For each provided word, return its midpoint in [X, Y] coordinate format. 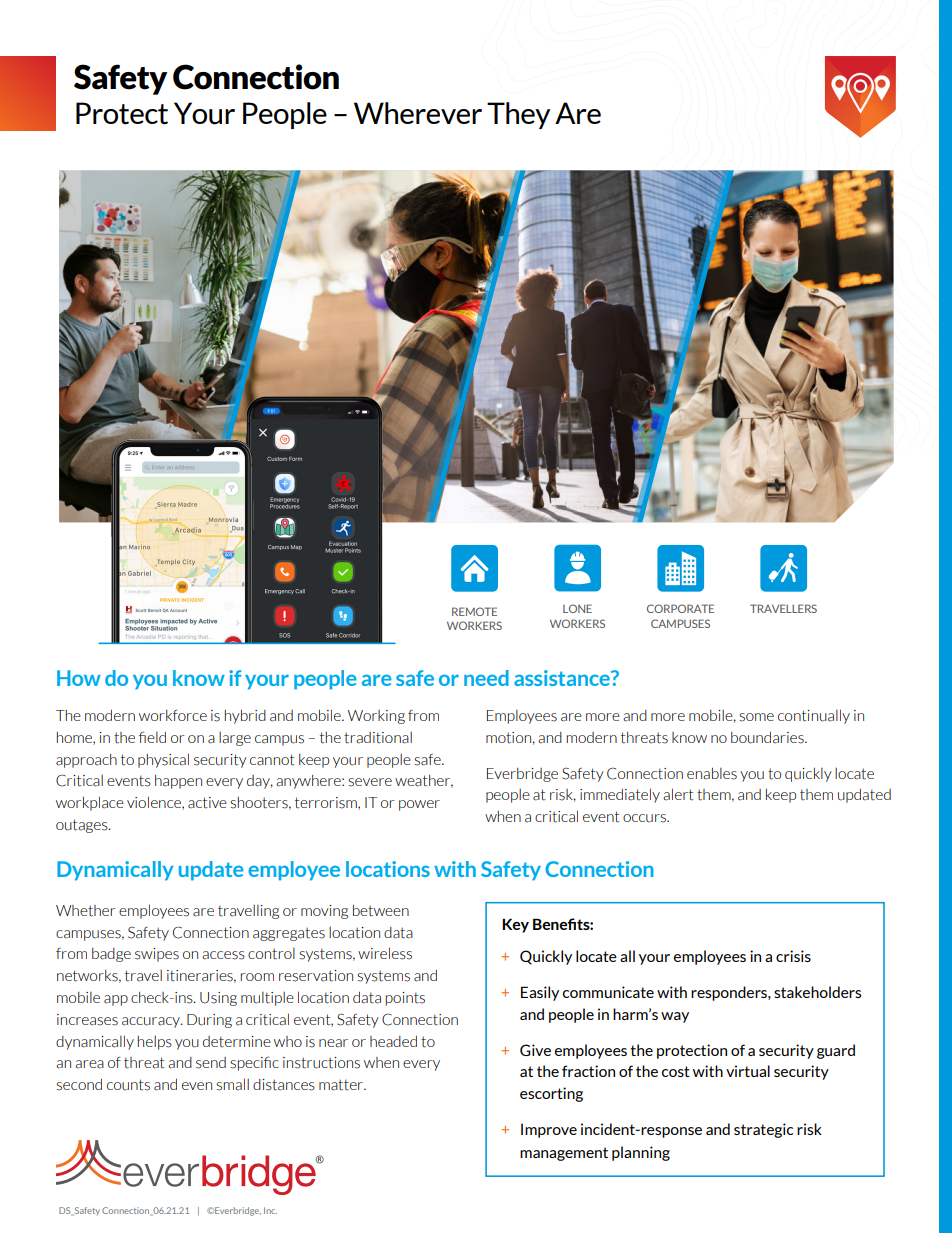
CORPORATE [680, 608]
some [756, 717]
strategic [763, 1130]
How [79, 678]
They [518, 115]
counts [128, 1085]
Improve [549, 1131]
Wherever [418, 113]
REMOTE [474, 611]
